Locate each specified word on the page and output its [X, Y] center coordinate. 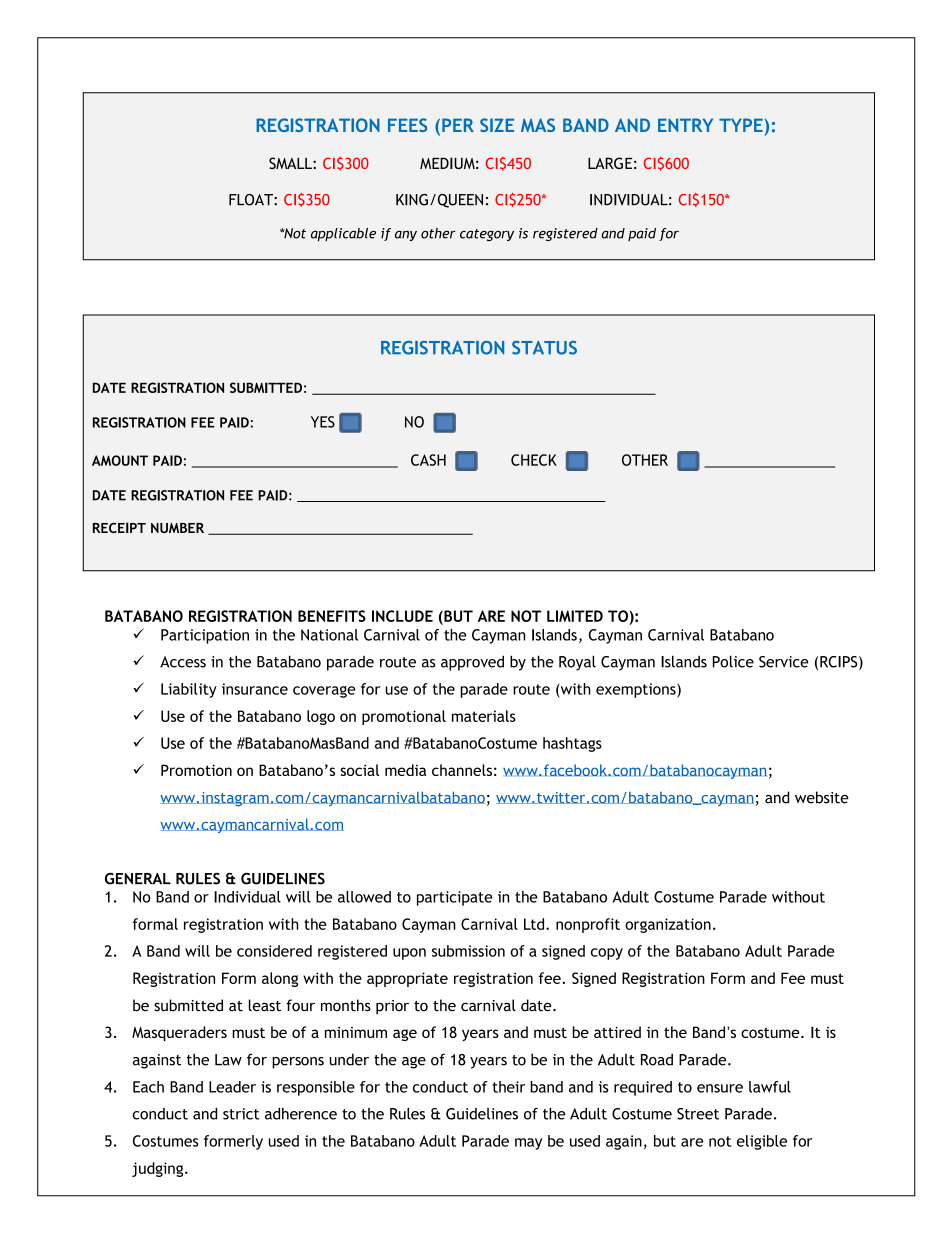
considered [274, 951]
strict [241, 1114]
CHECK [534, 460]
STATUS [544, 348]
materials [484, 716]
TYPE [741, 125]
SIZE [497, 125]
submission [468, 951]
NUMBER [177, 528]
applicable [343, 234]
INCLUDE [402, 616]
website [822, 797]
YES [323, 422]
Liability [189, 690]
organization [668, 925]
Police [733, 661]
